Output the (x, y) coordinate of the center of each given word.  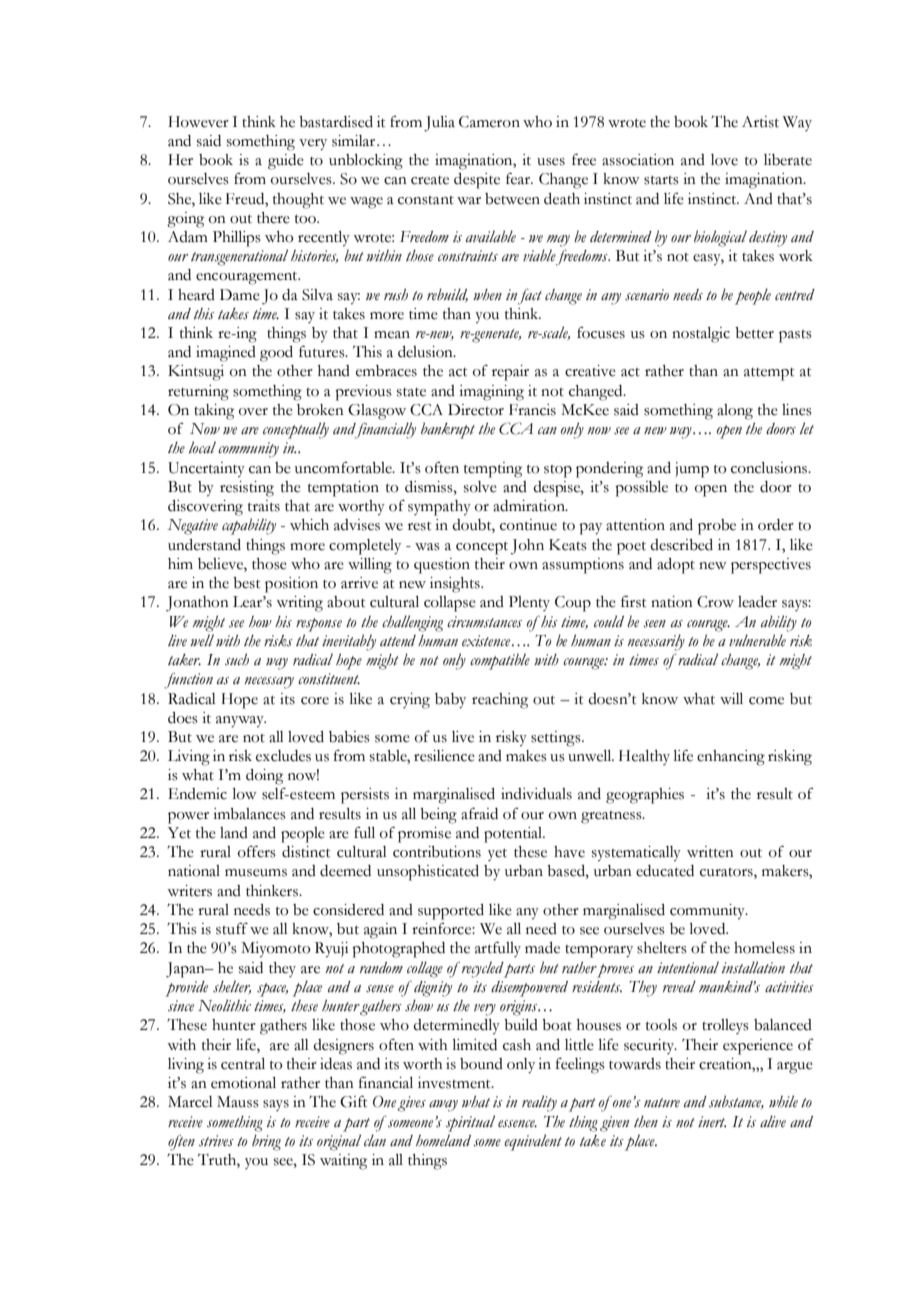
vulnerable (757, 640)
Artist (760, 122)
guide (286, 162)
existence (487, 641)
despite (477, 181)
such (237, 660)
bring (266, 1142)
